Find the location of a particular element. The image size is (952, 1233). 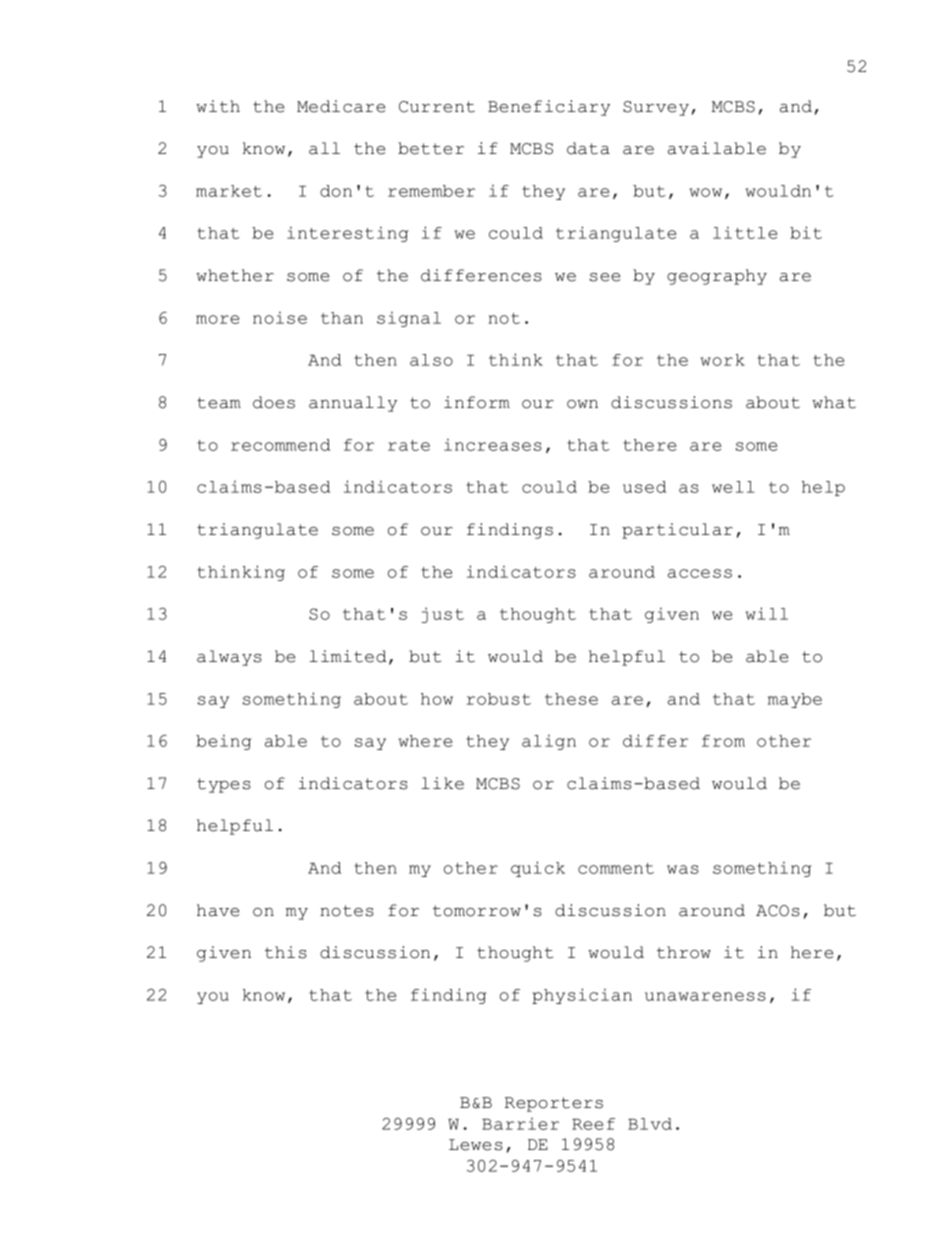

Medicare is located at coordinates (341, 106).
